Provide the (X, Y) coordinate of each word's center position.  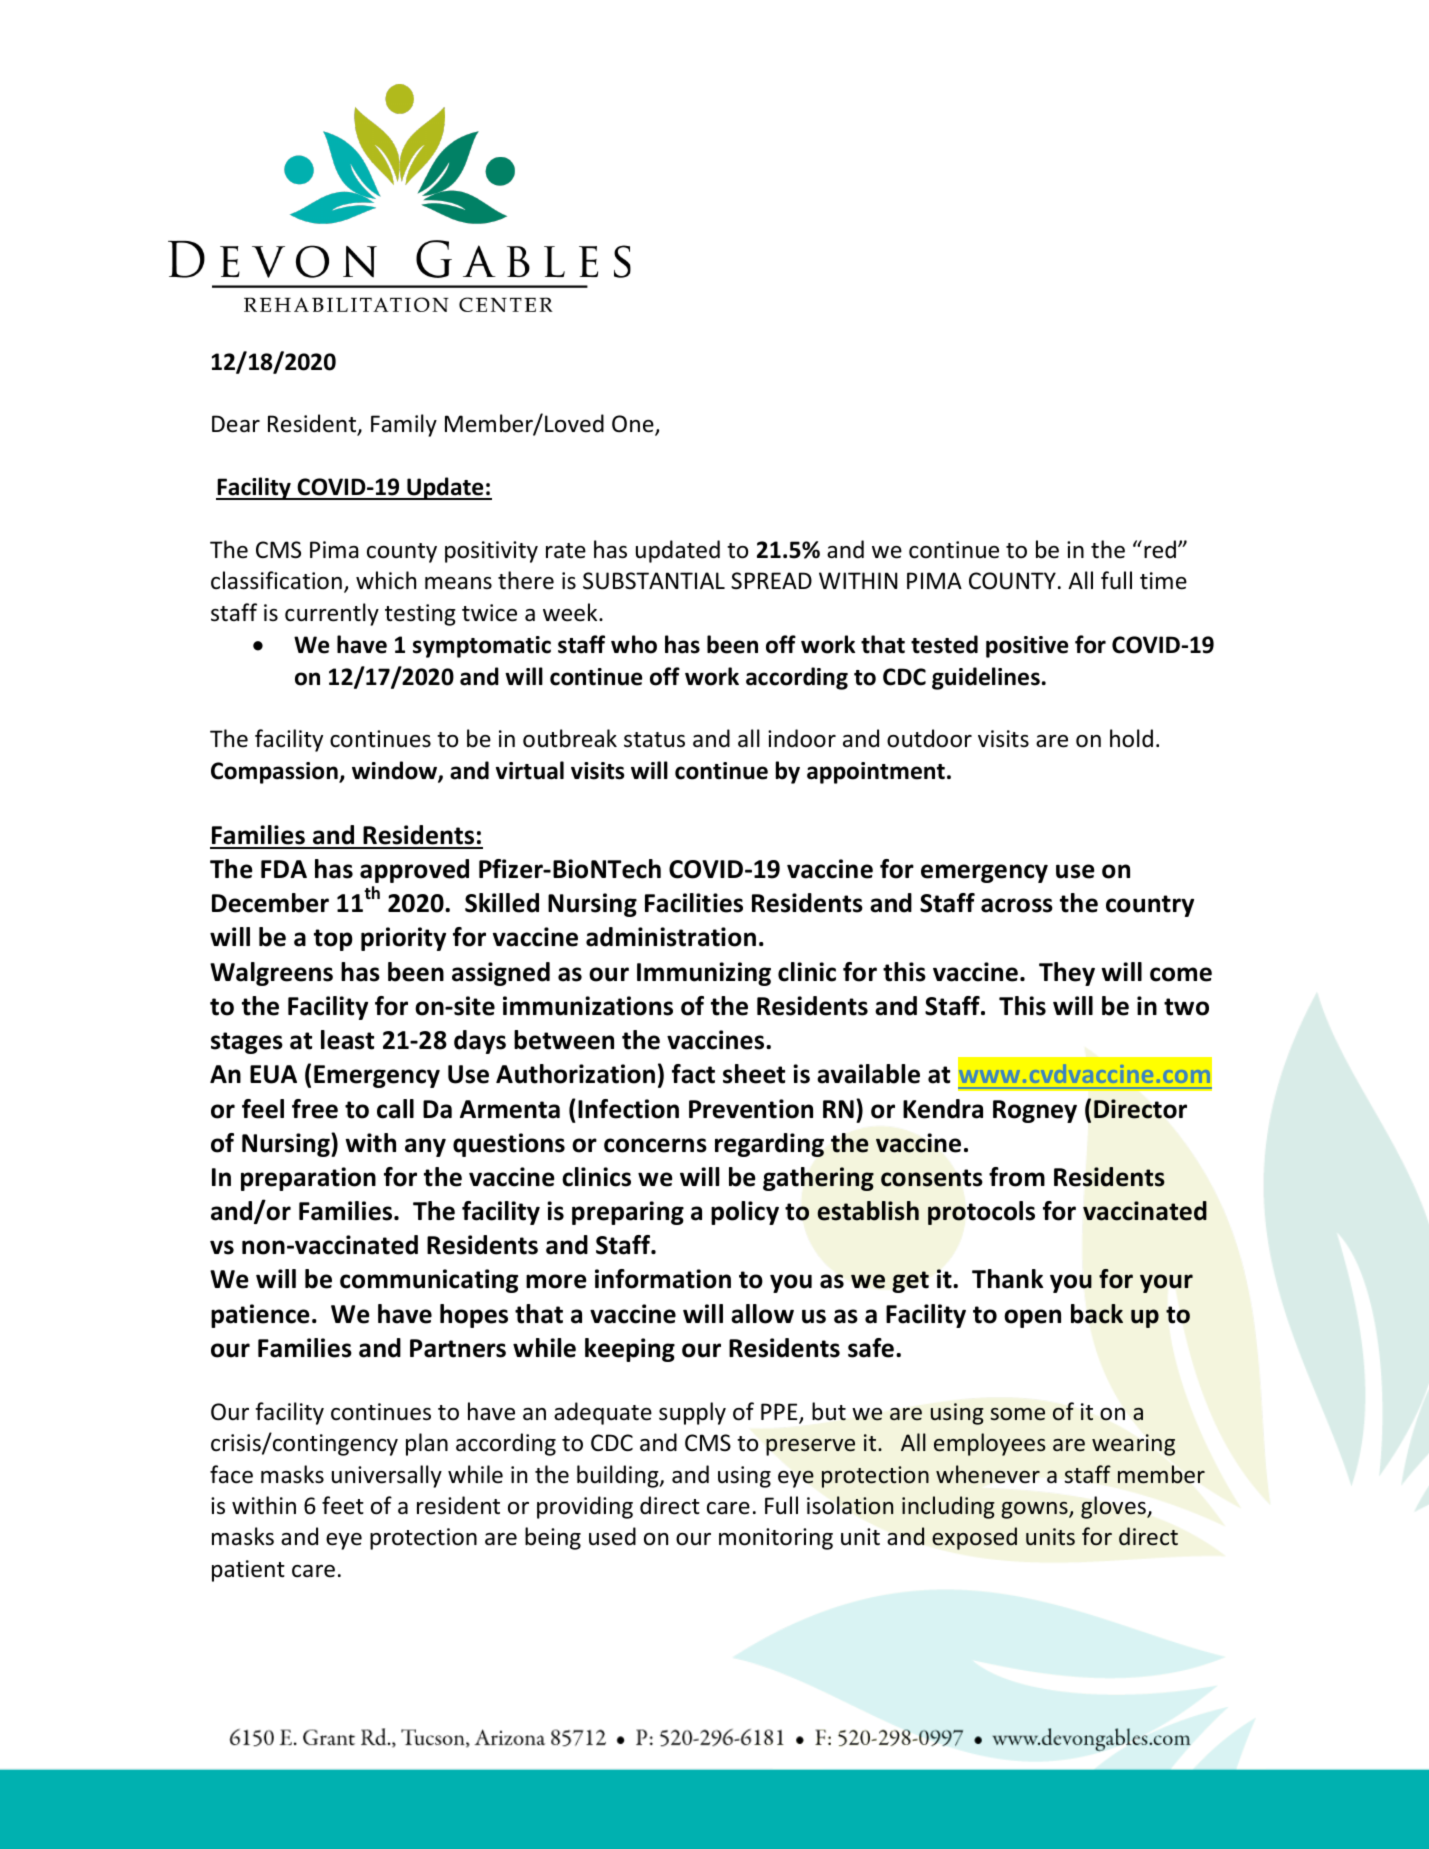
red (1160, 549)
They (1067, 974)
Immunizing (704, 974)
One (634, 425)
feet (343, 1505)
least (347, 1040)
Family (404, 425)
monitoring (776, 1539)
